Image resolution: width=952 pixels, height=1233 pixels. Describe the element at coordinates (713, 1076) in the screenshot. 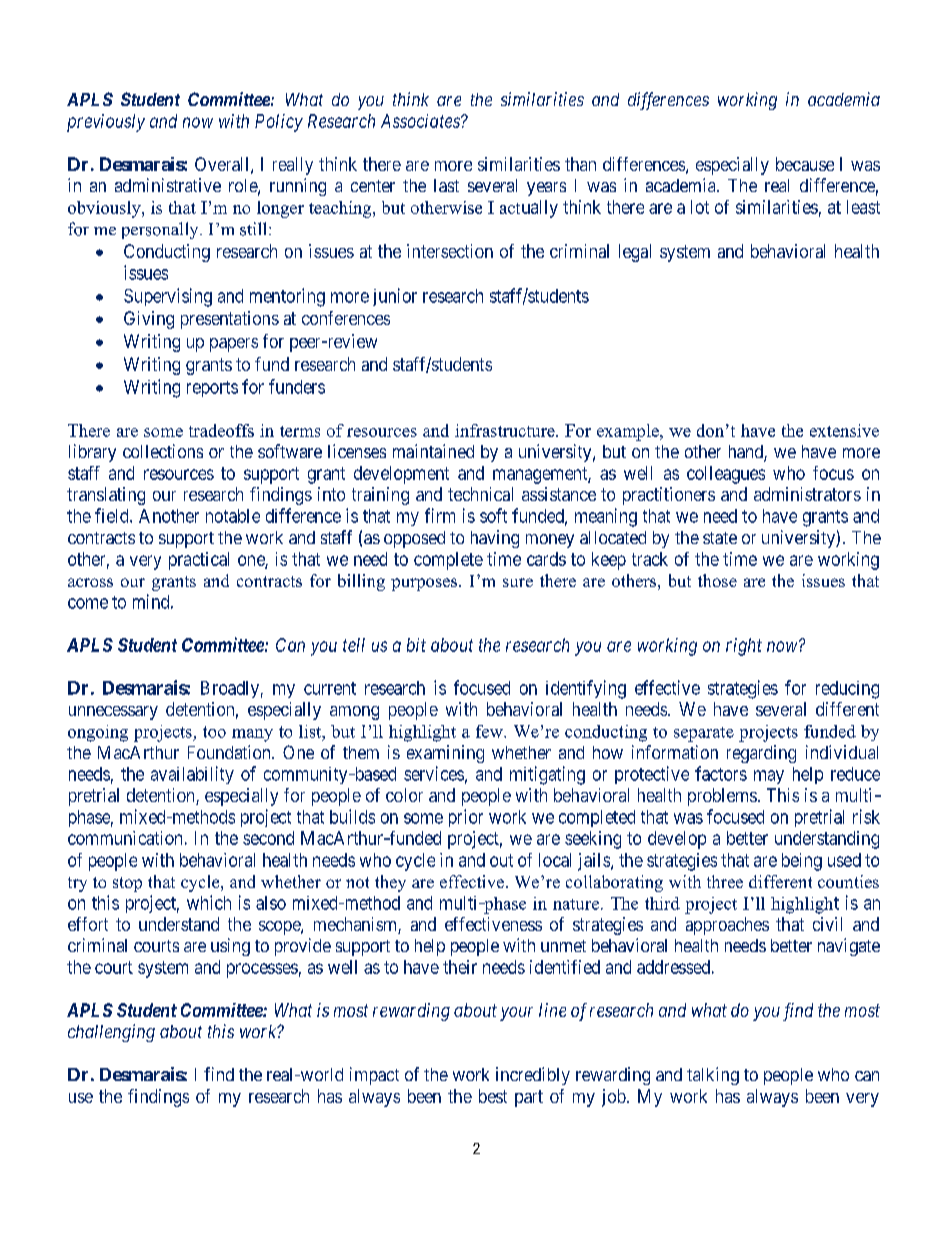

I see `talking` at that location.
